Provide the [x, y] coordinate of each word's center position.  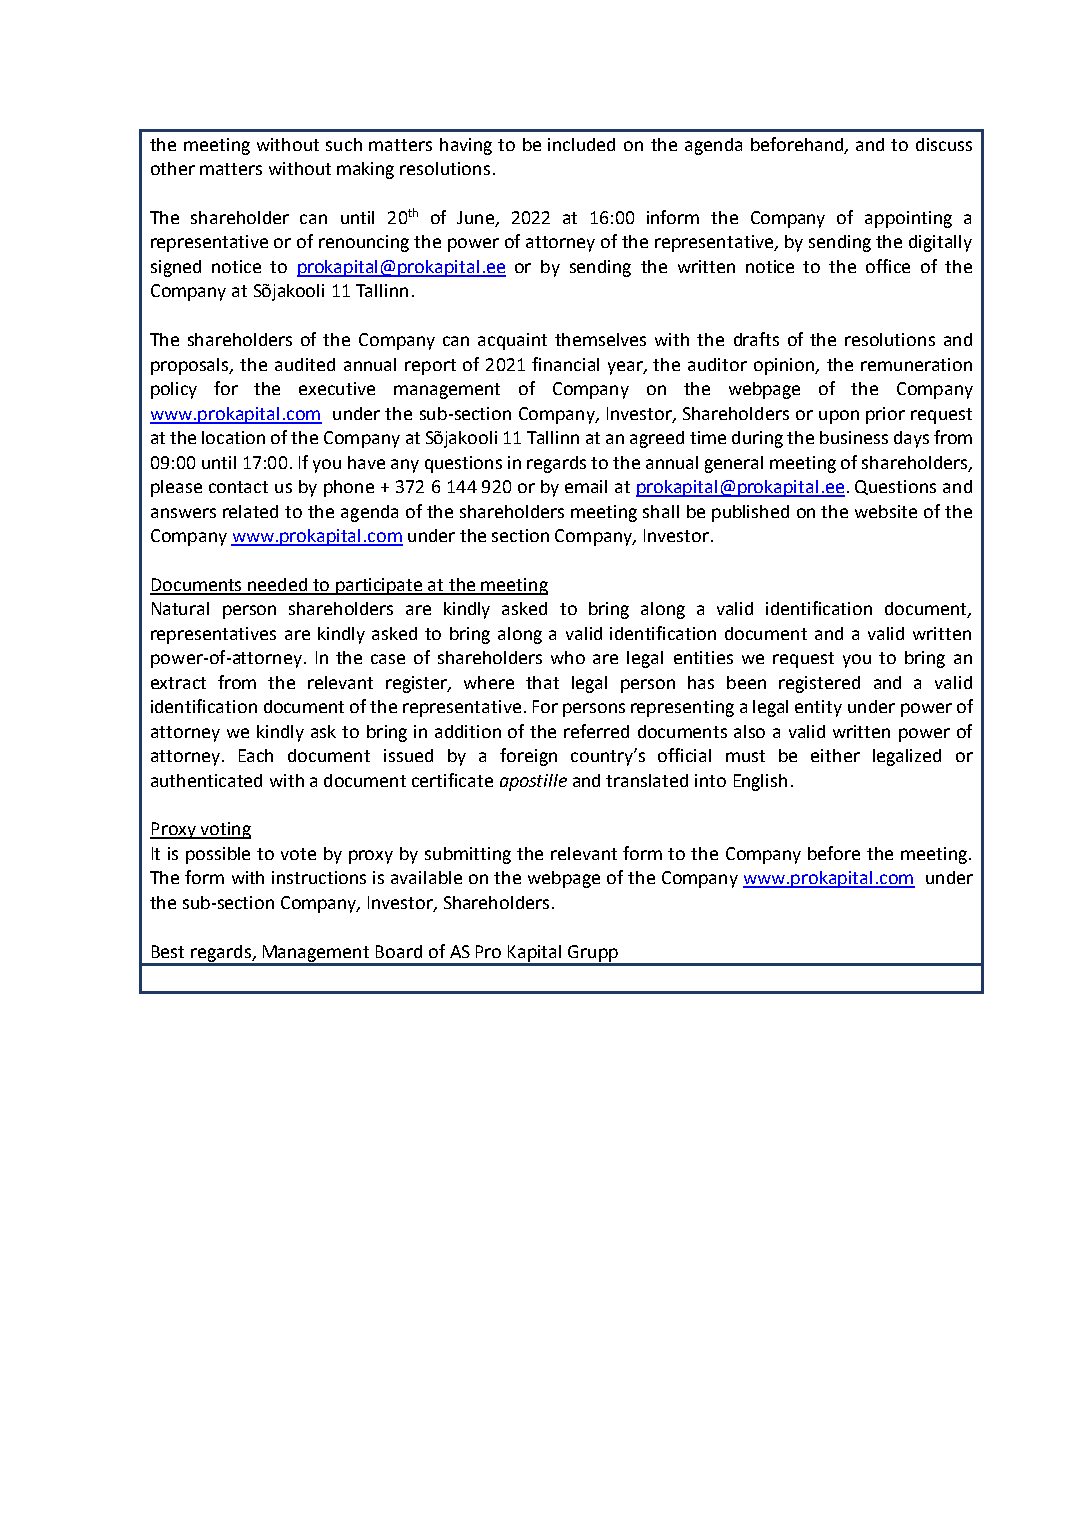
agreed [657, 439]
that [542, 682]
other [173, 168]
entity [818, 708]
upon [839, 417]
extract [178, 683]
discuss [944, 144]
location [233, 437]
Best [168, 951]
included [581, 144]
